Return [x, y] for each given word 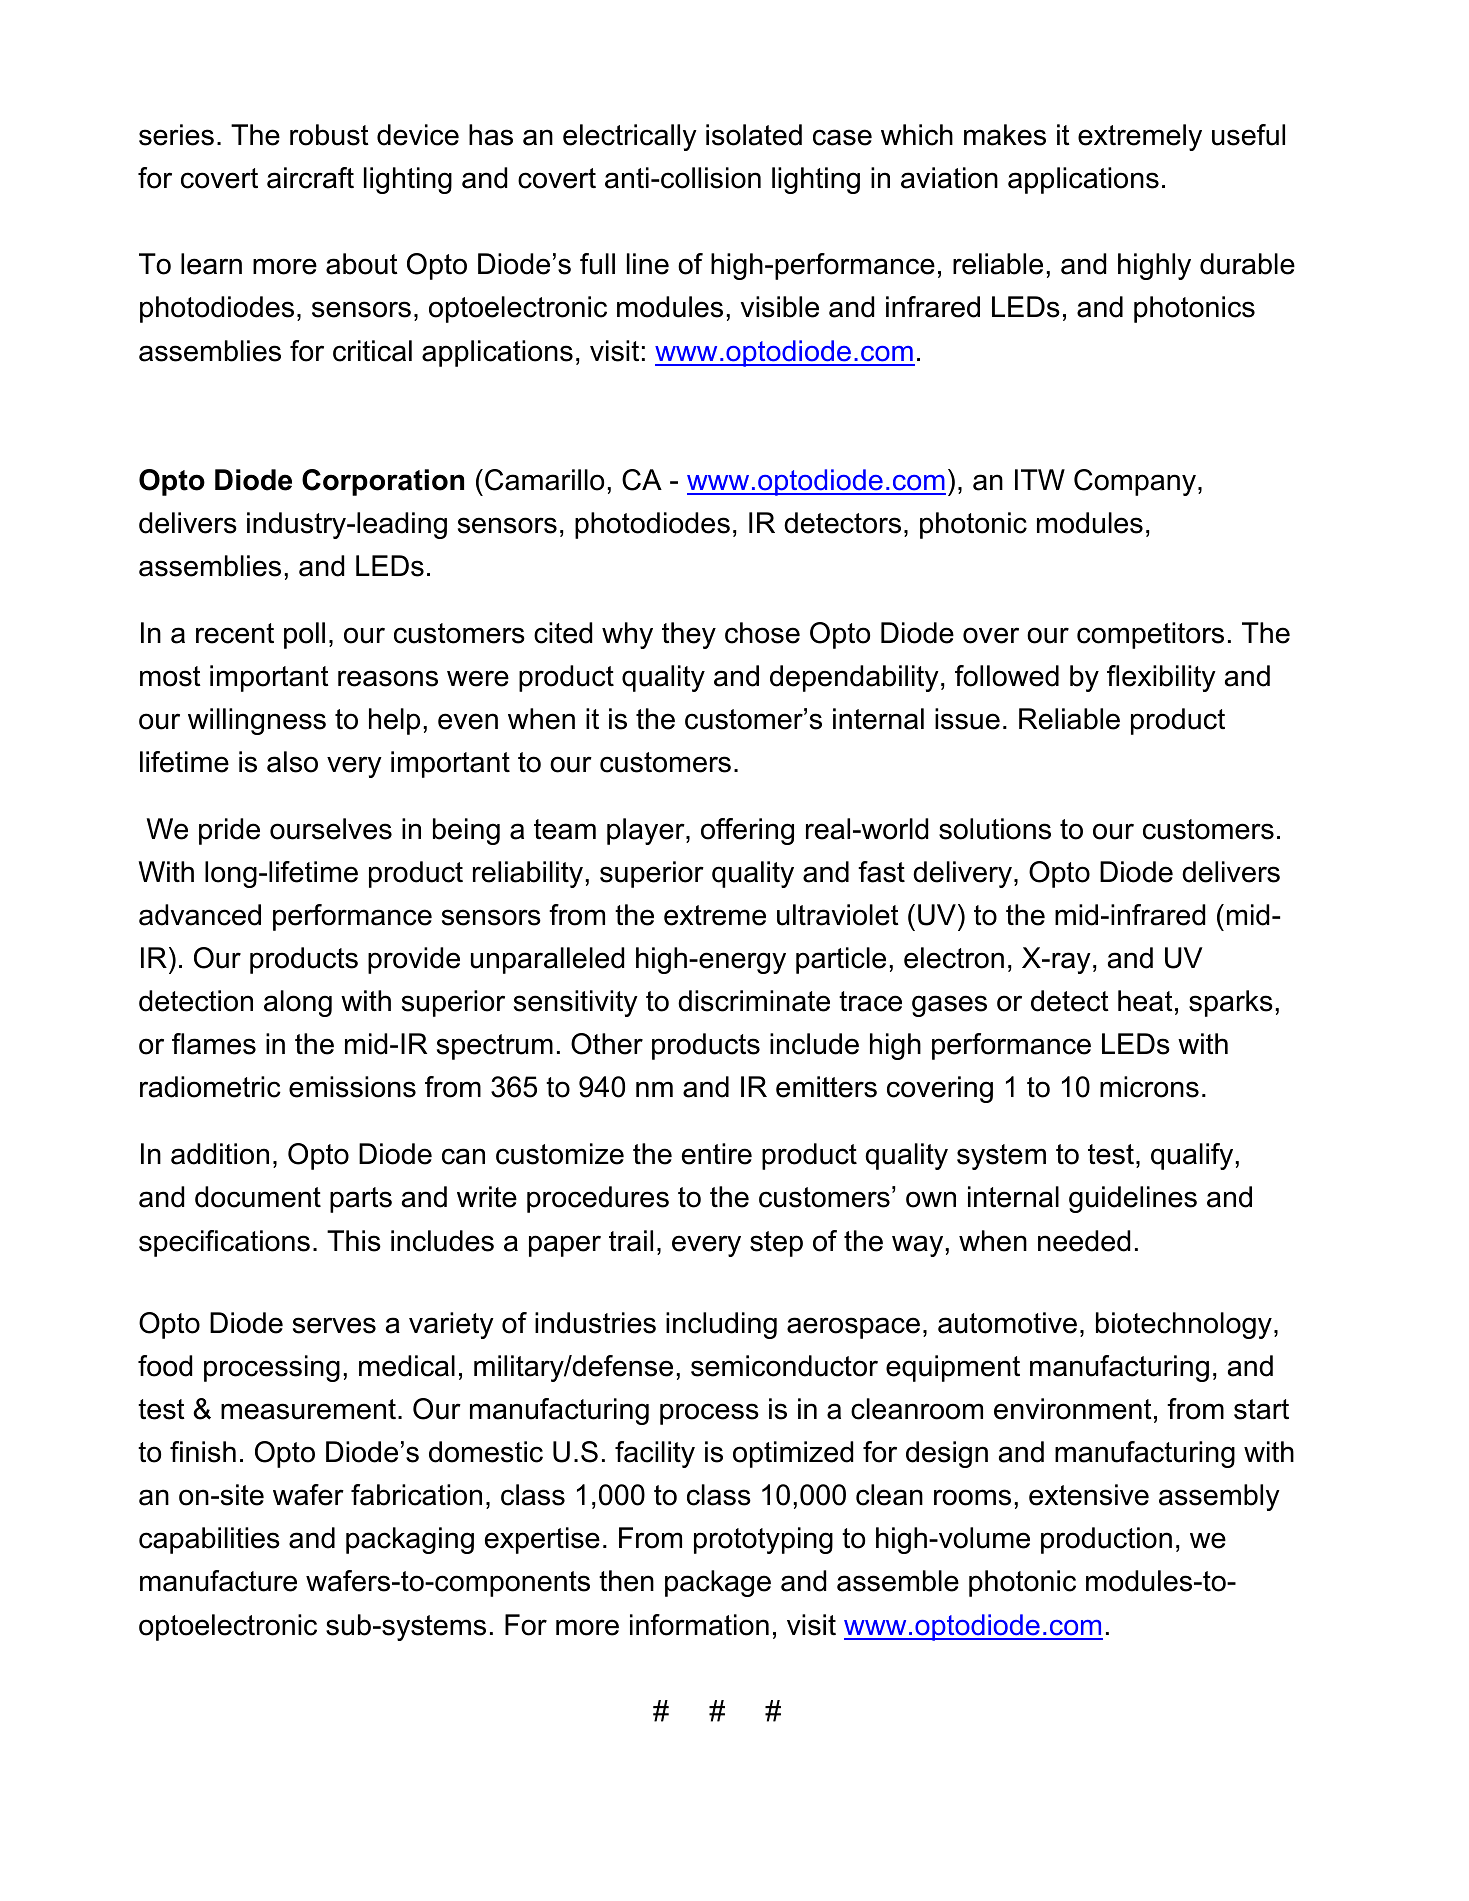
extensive [1089, 1495]
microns [1149, 1087]
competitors [1150, 635]
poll [304, 635]
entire [717, 1154]
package [718, 1583]
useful [1248, 135]
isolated [754, 135]
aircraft [310, 178]
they [689, 635]
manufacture [218, 1581]
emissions [352, 1087]
